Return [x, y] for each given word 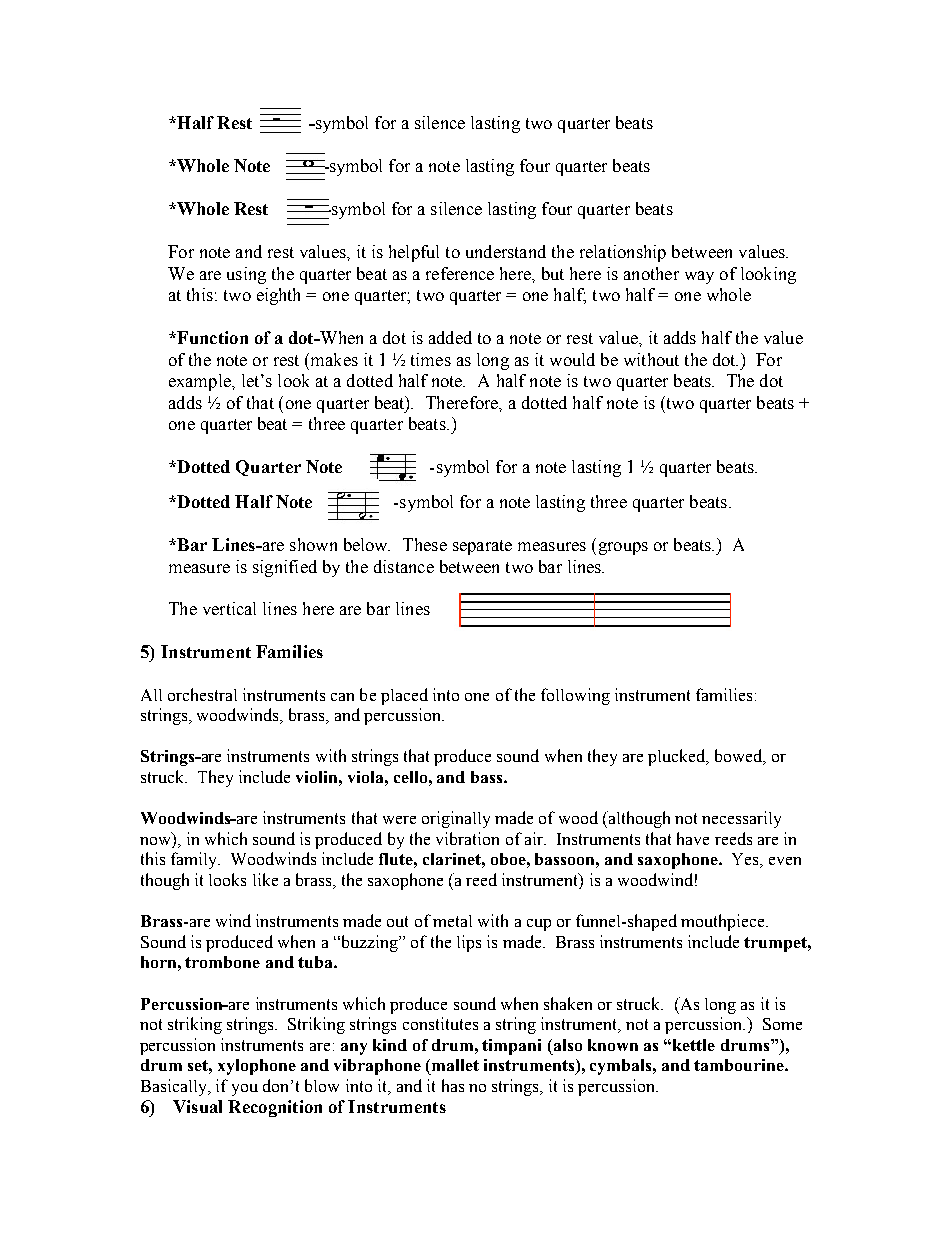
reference [460, 273]
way [699, 277]
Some [782, 1024]
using [246, 275]
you [245, 1090]
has [453, 1085]
